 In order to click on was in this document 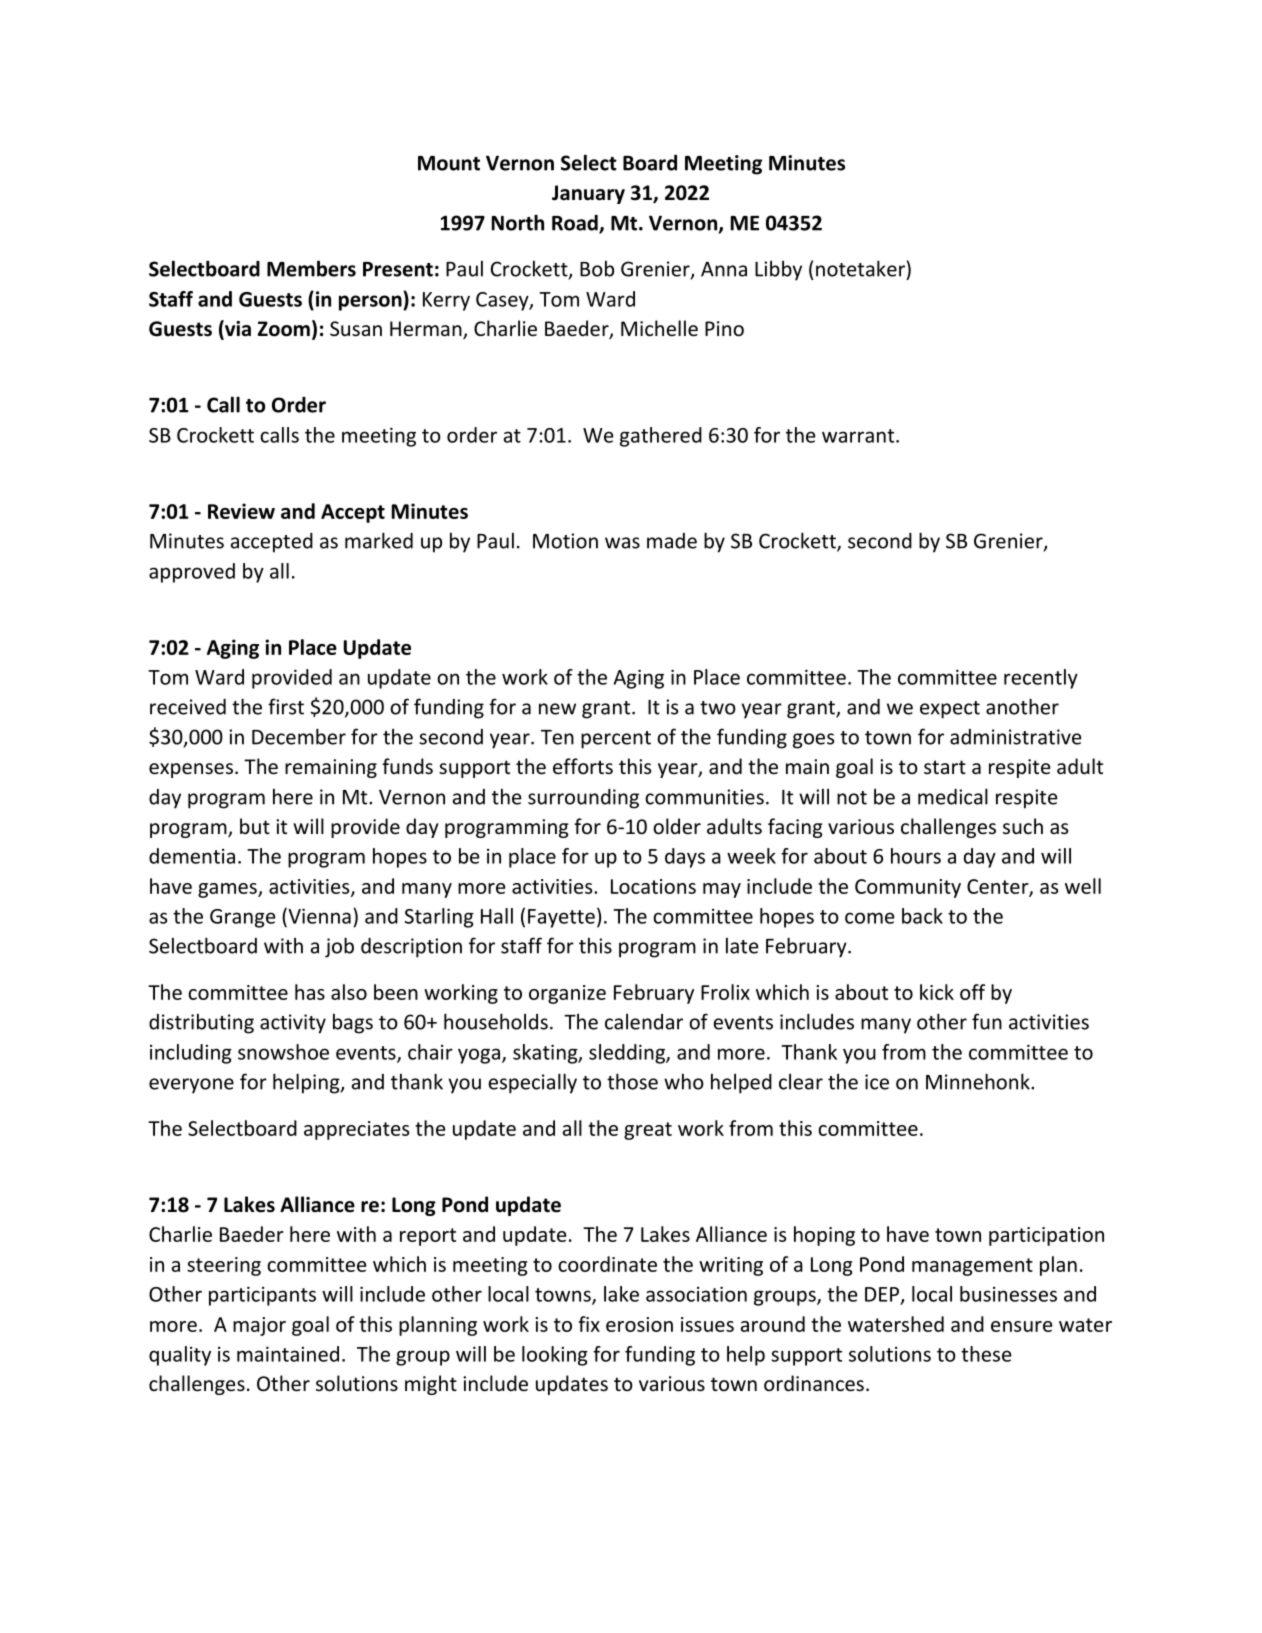, I will do `click(622, 543)`.
